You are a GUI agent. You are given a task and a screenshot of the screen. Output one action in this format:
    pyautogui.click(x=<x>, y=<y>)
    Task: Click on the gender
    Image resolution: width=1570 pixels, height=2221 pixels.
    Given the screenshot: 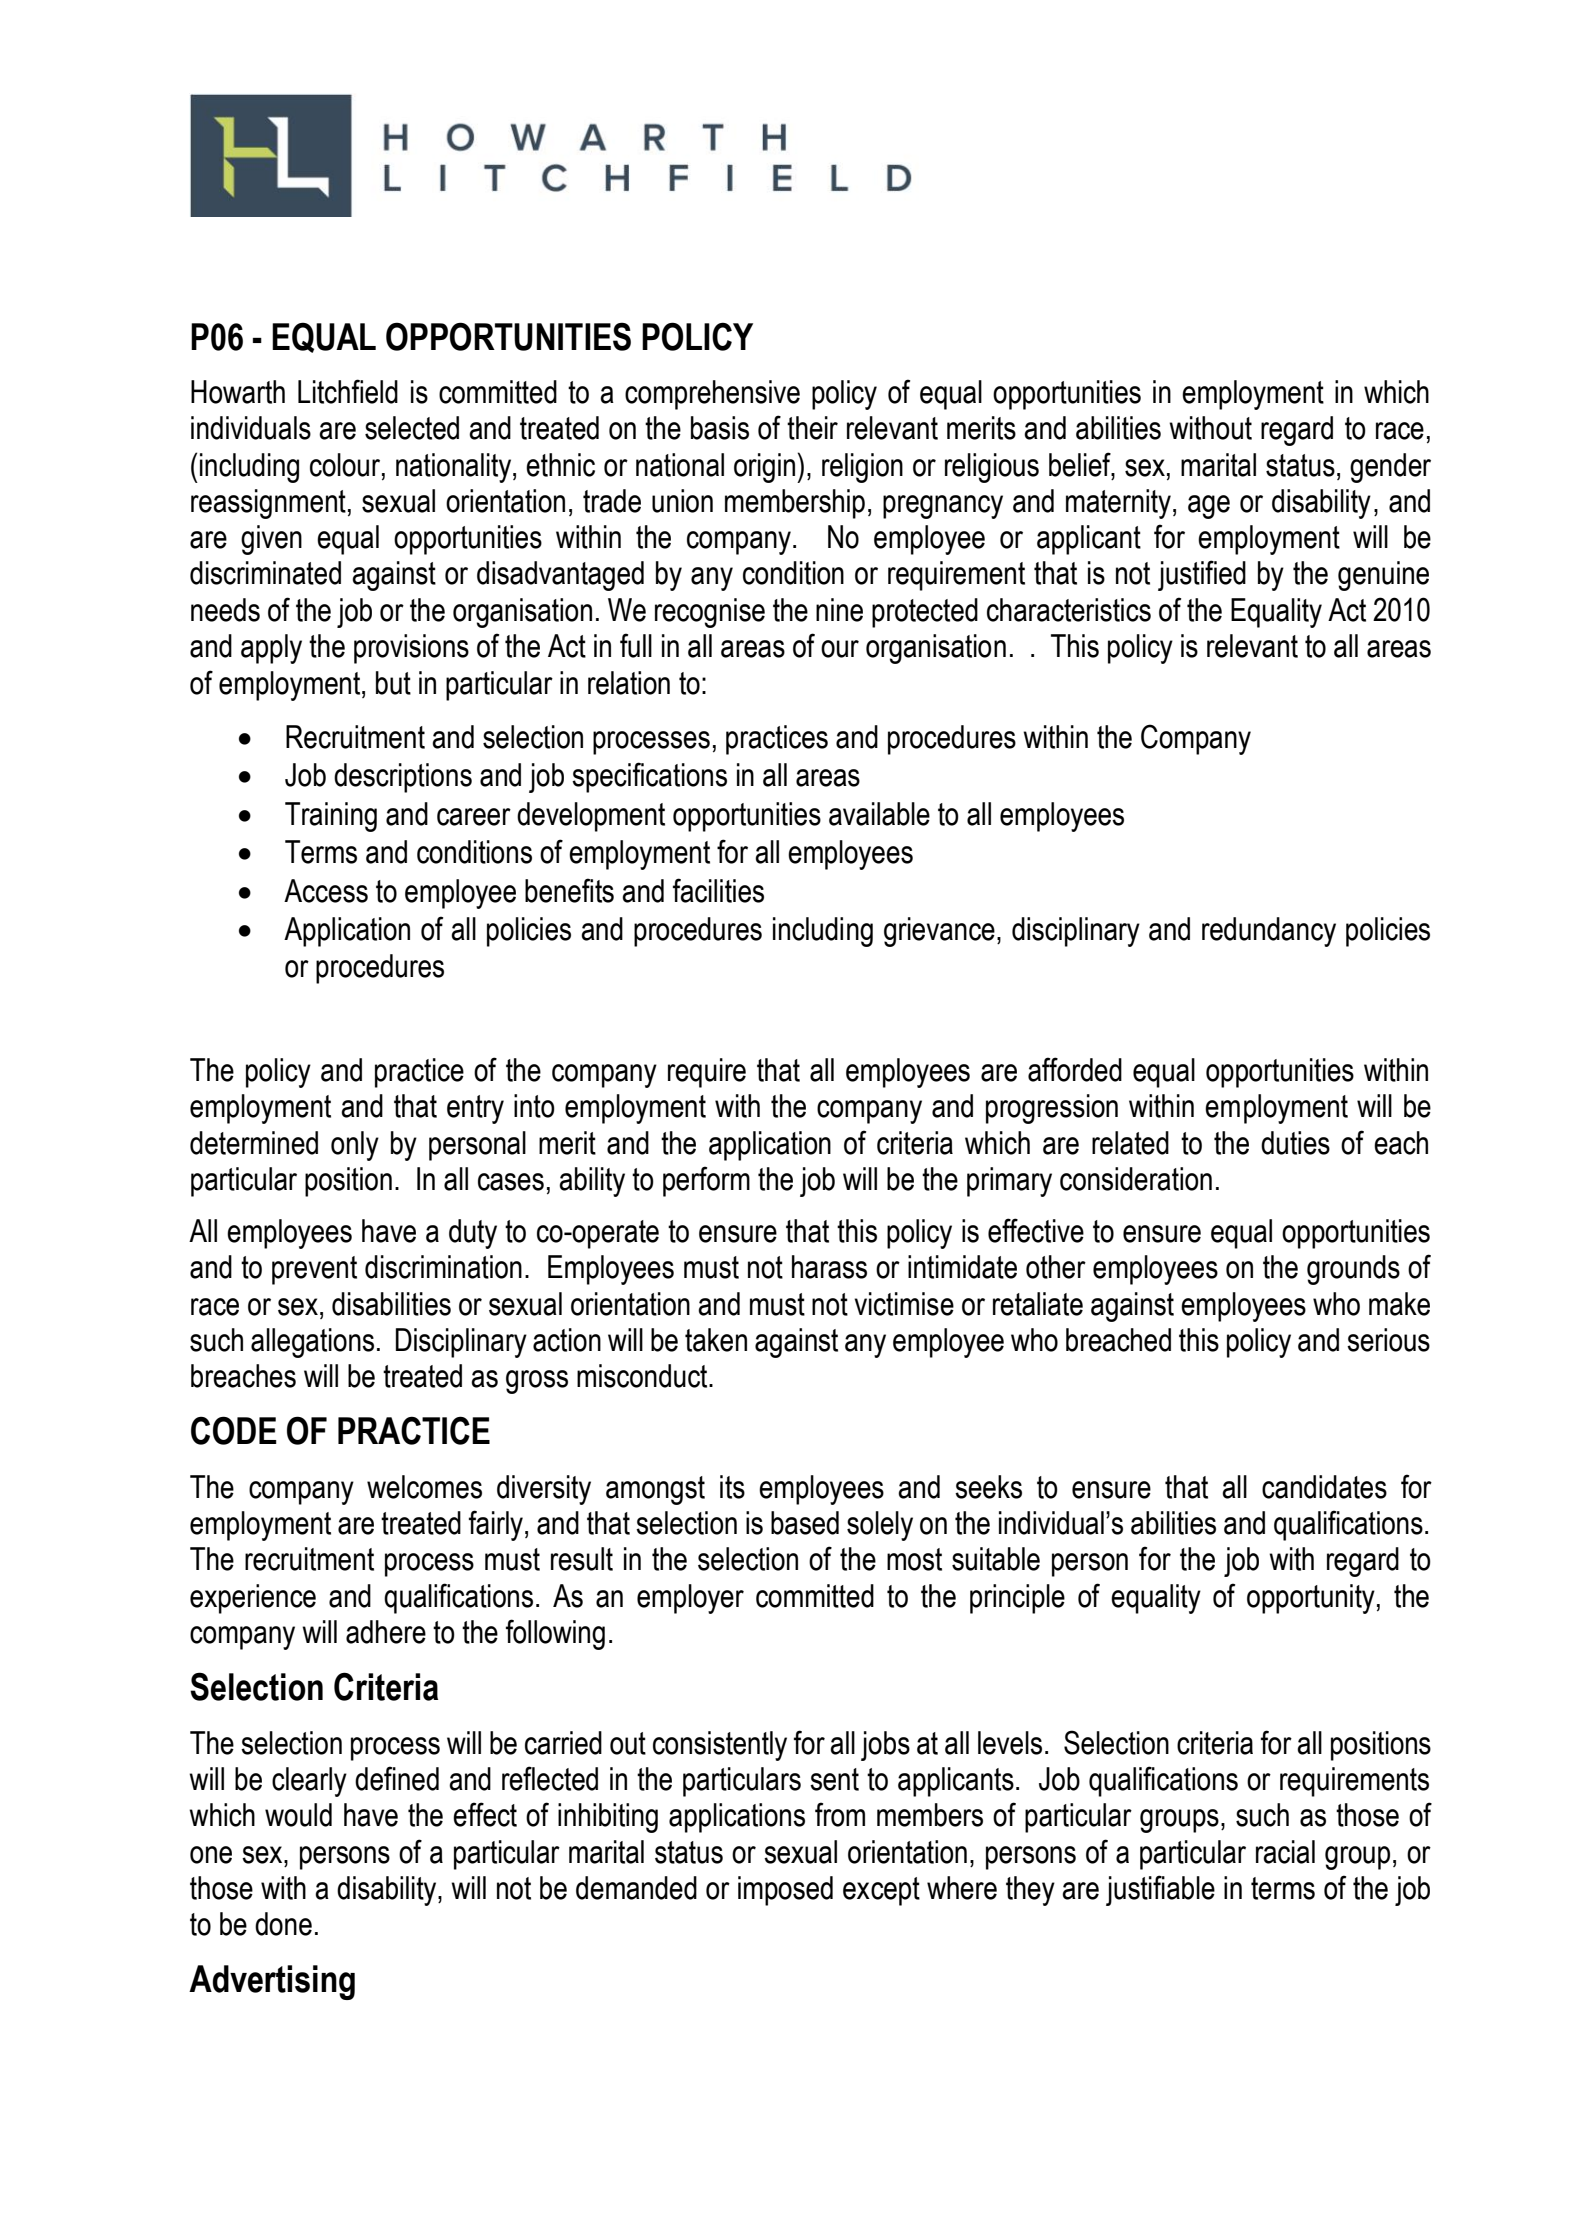 What is the action you would take?
    pyautogui.click(x=1390, y=468)
